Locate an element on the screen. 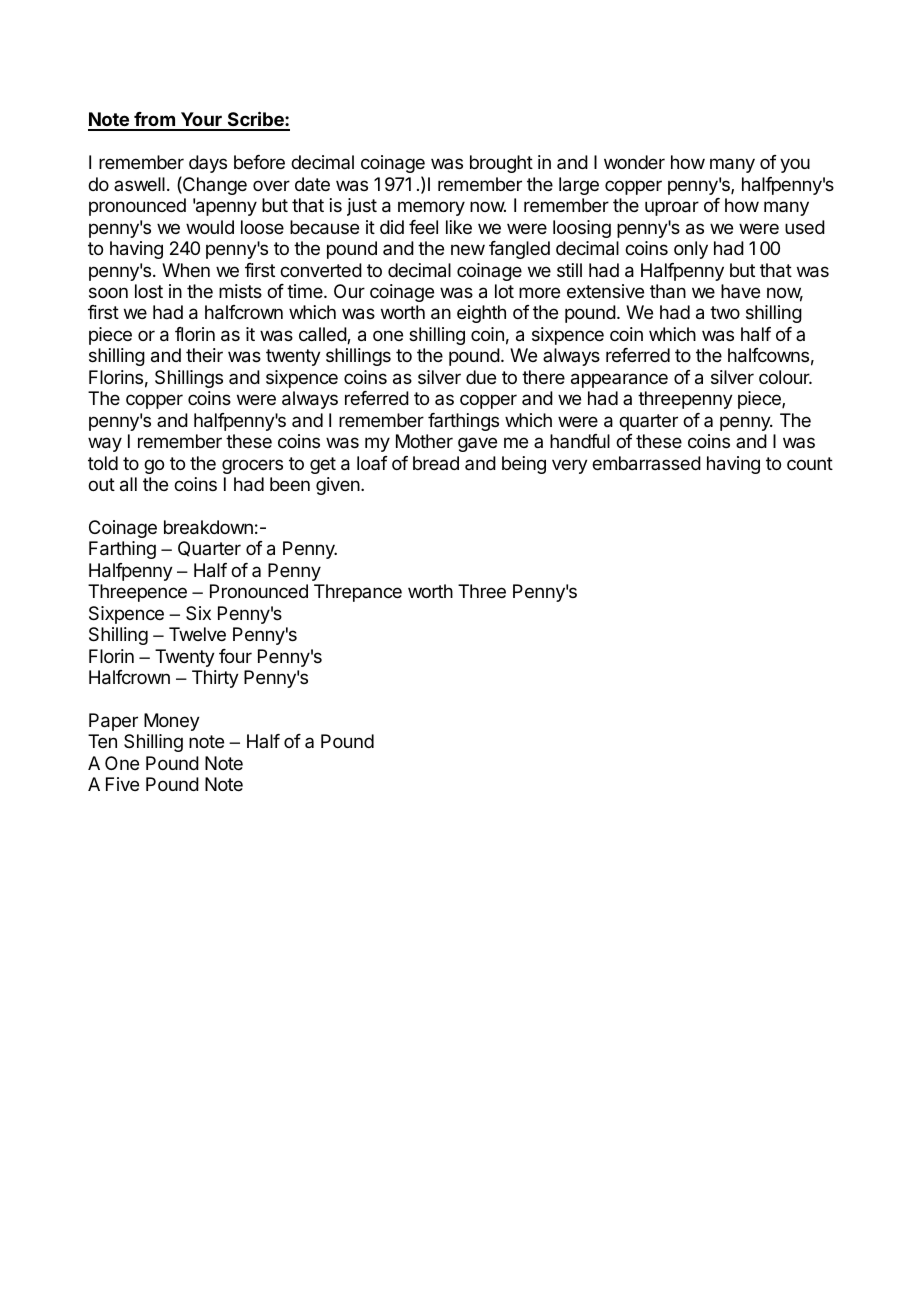 The image size is (924, 1308). Five is located at coordinates (122, 784).
